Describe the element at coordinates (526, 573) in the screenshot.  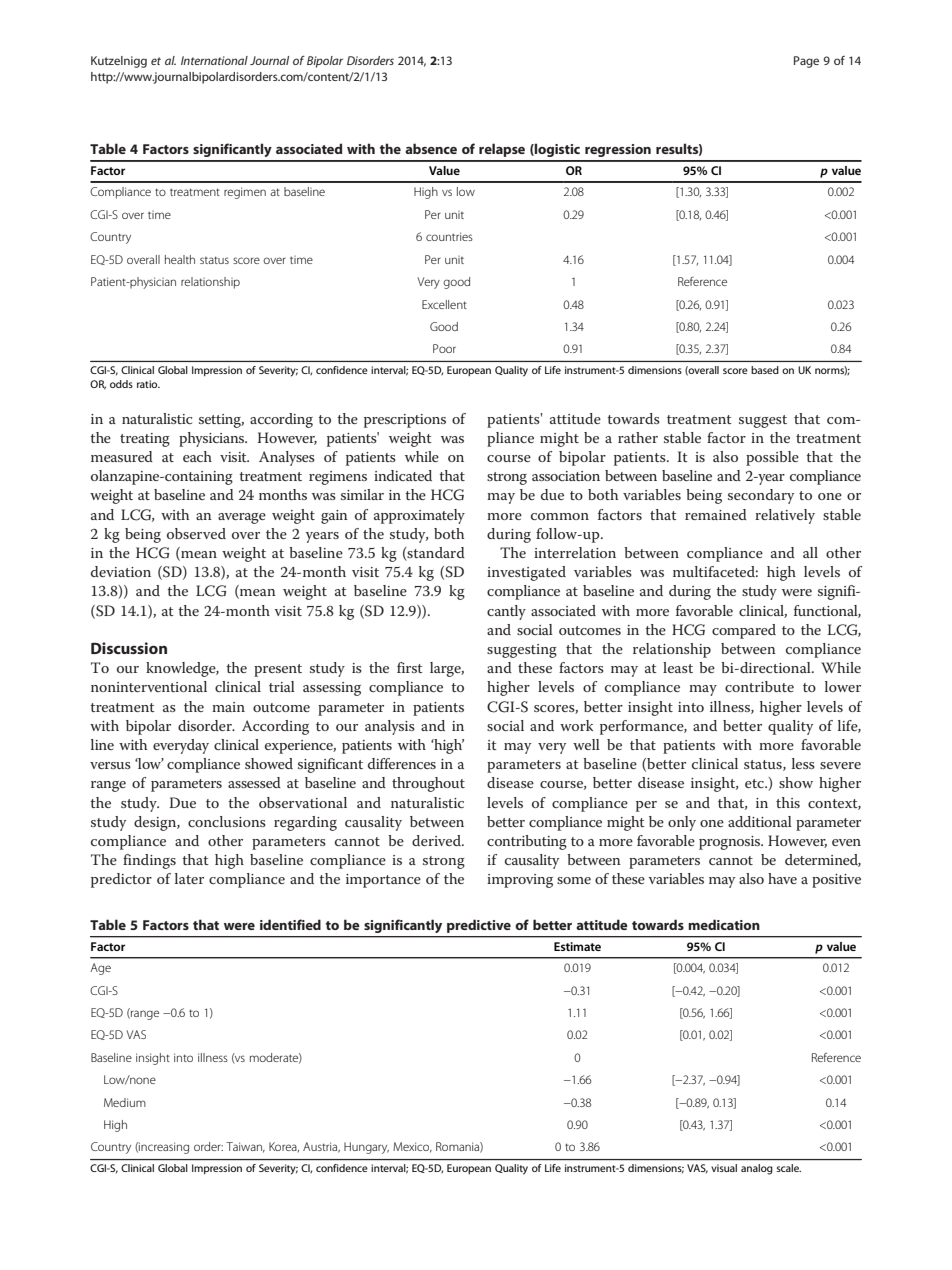
I see `investigated` at that location.
